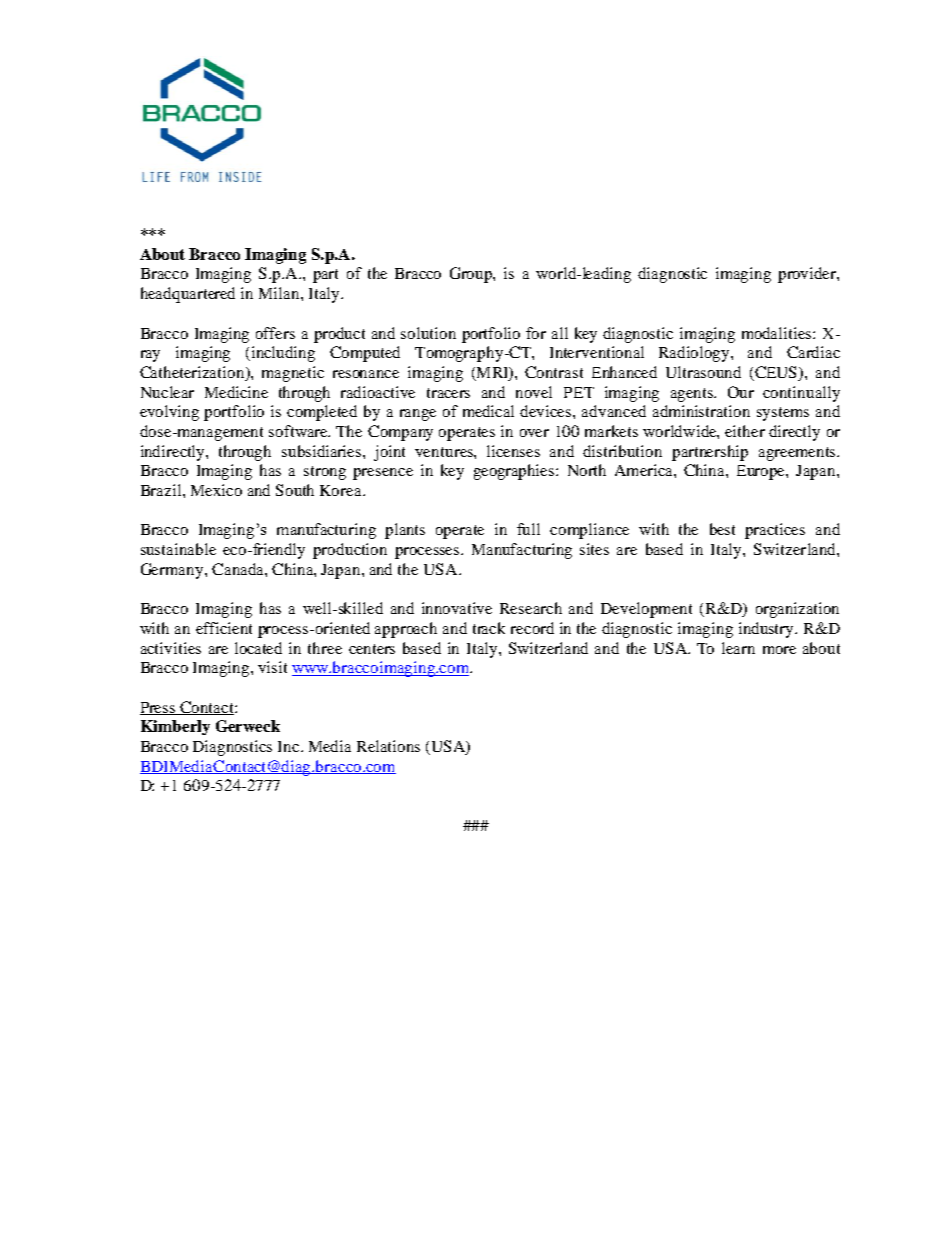 The width and height of the page is (952, 1233). Describe the element at coordinates (489, 628) in the page. I see `track` at that location.
